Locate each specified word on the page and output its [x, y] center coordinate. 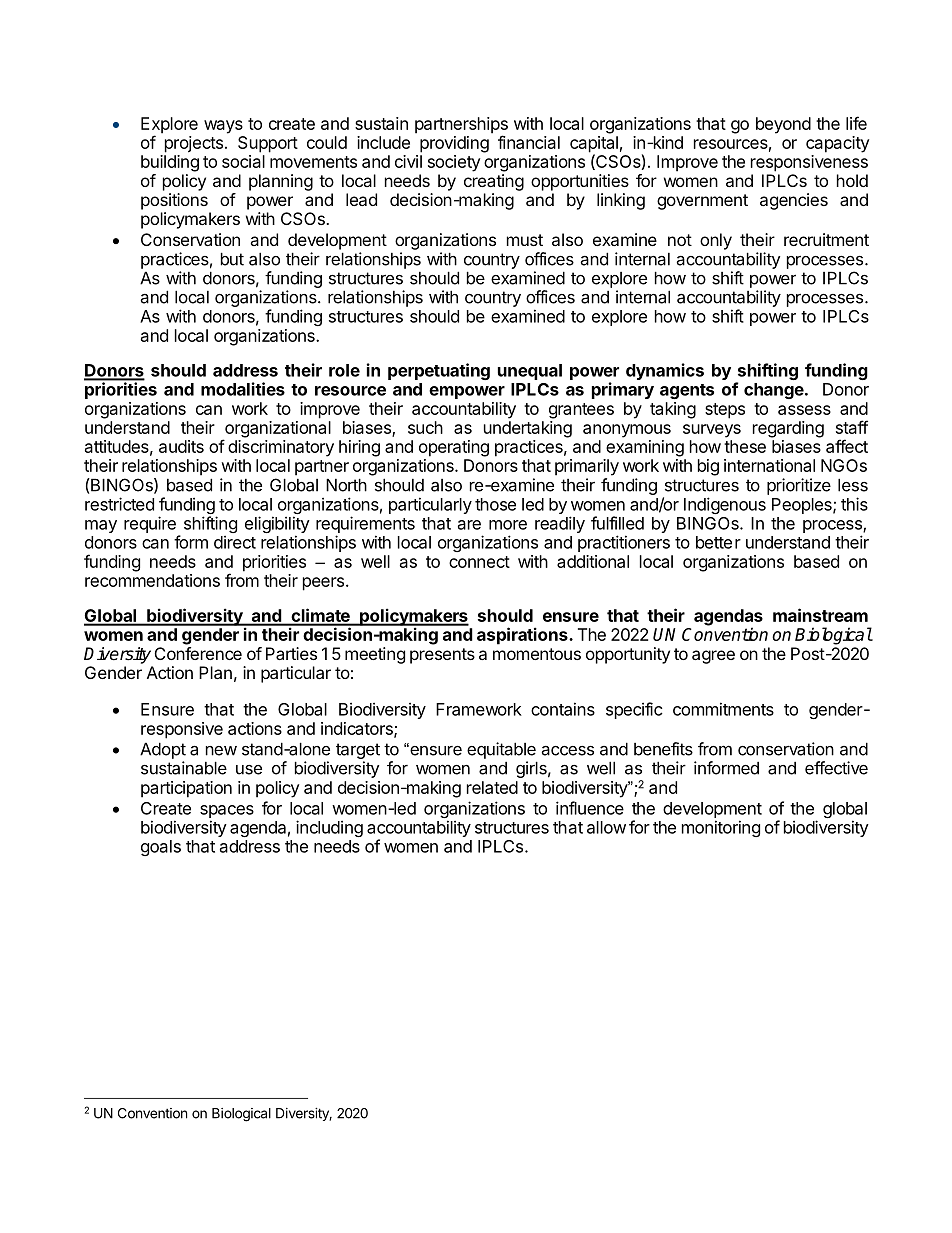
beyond [783, 125]
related [492, 787]
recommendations [152, 580]
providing [454, 144]
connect [479, 562]
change [774, 391]
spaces [227, 811]
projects [194, 144]
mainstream [820, 615]
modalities [243, 389]
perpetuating [439, 371]
